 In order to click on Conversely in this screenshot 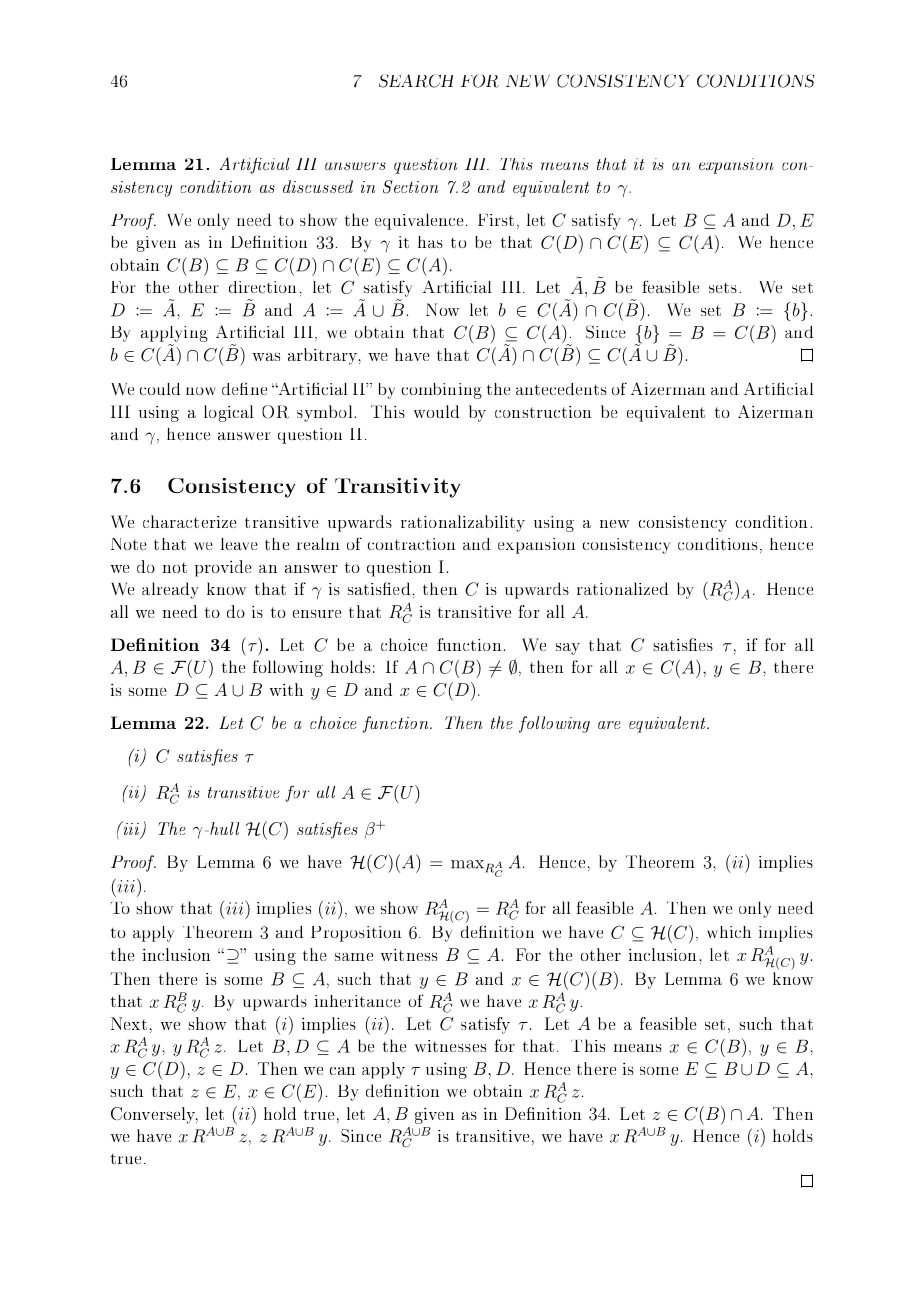, I will do `click(154, 1115)`.
